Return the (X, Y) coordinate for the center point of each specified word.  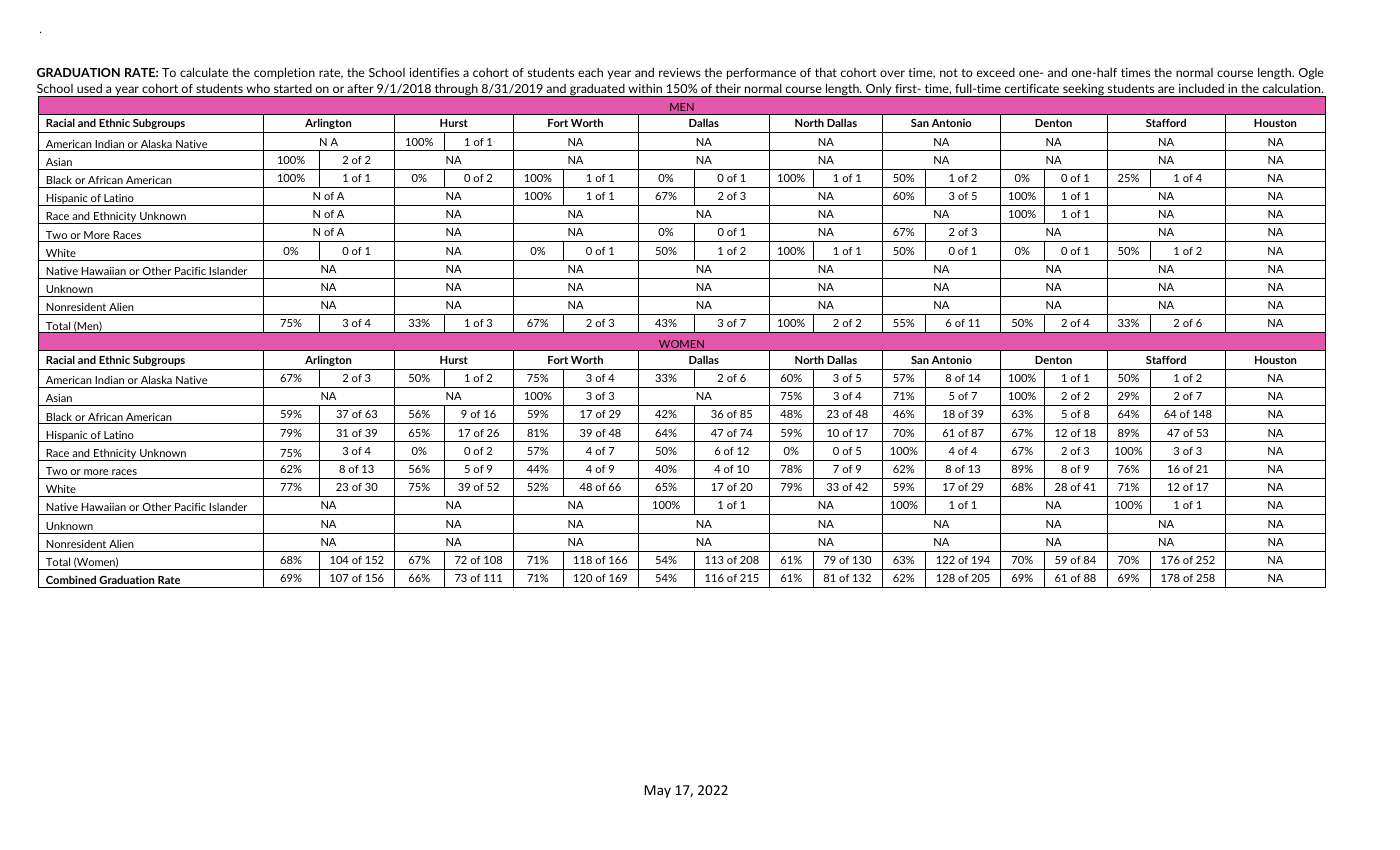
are (1166, 89)
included (1201, 88)
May (657, 791)
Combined (71, 579)
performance (761, 73)
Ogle (1311, 74)
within (645, 88)
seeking (1083, 90)
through (456, 90)
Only (879, 90)
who (258, 88)
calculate (204, 72)
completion (284, 73)
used (89, 88)
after (360, 88)
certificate (1032, 88)
